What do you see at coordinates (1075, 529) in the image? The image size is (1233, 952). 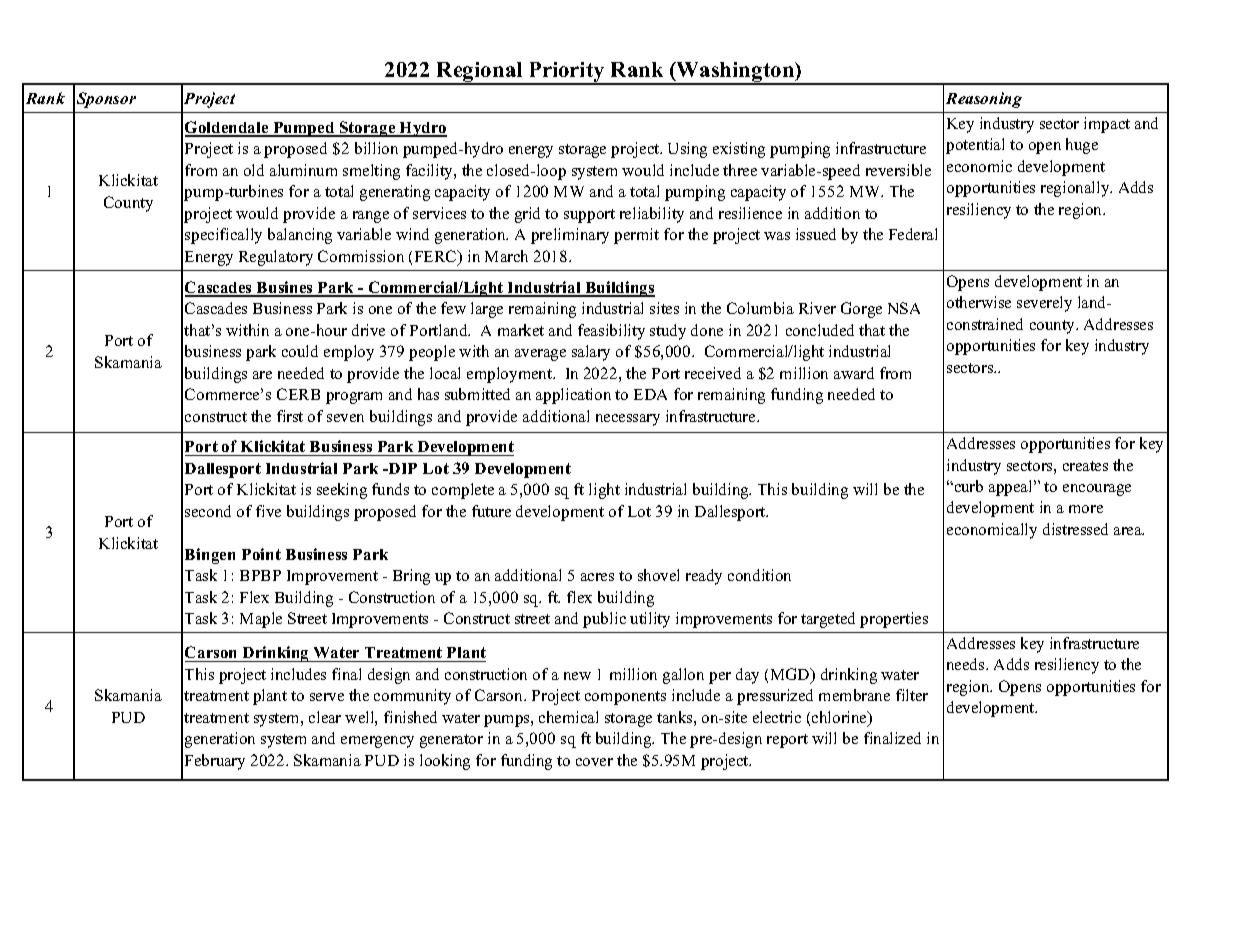 I see `distressed` at bounding box center [1075, 529].
